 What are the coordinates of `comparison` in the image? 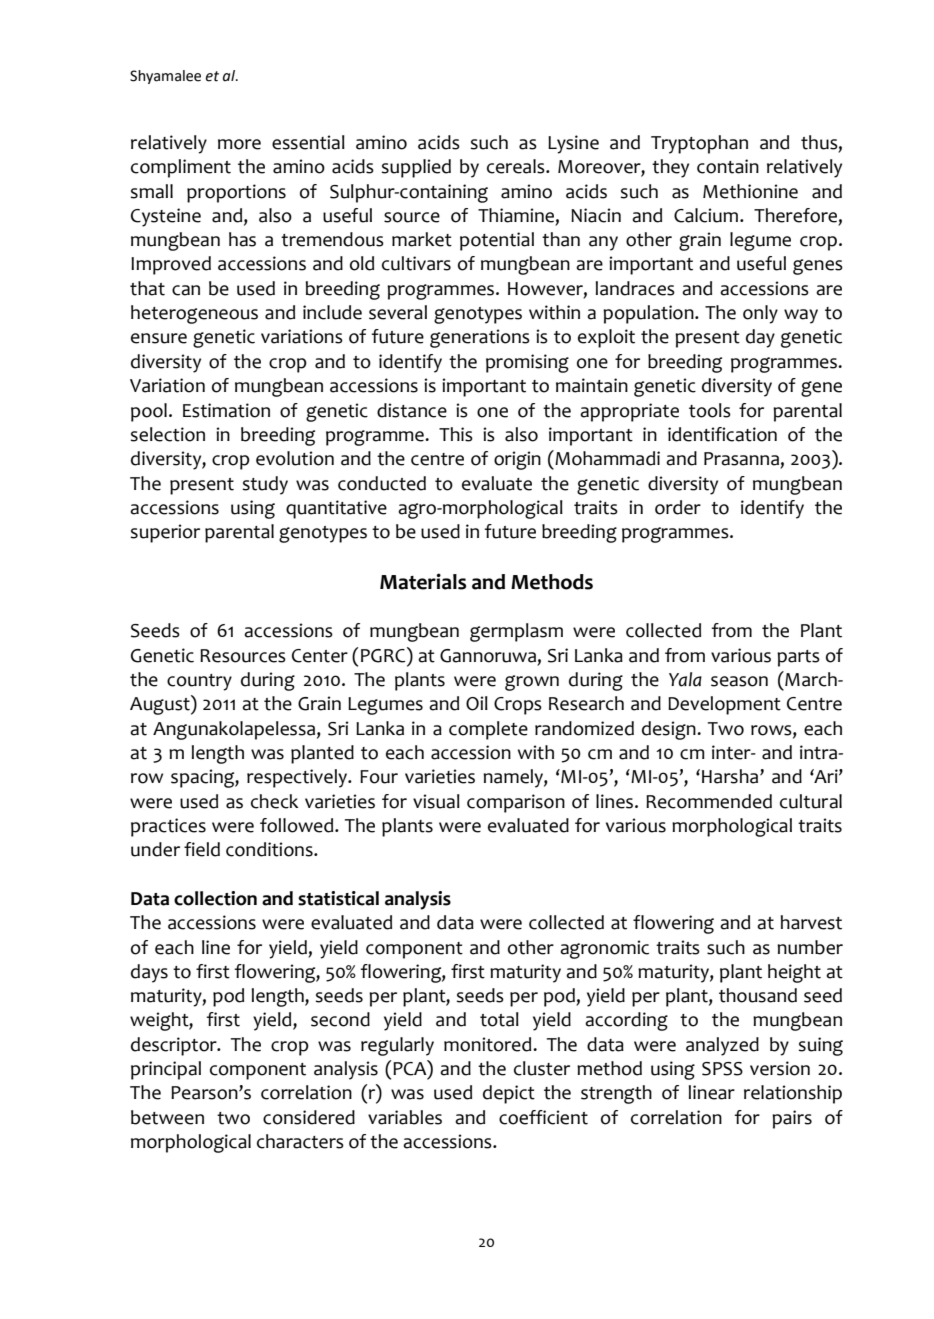 It's located at (516, 803).
